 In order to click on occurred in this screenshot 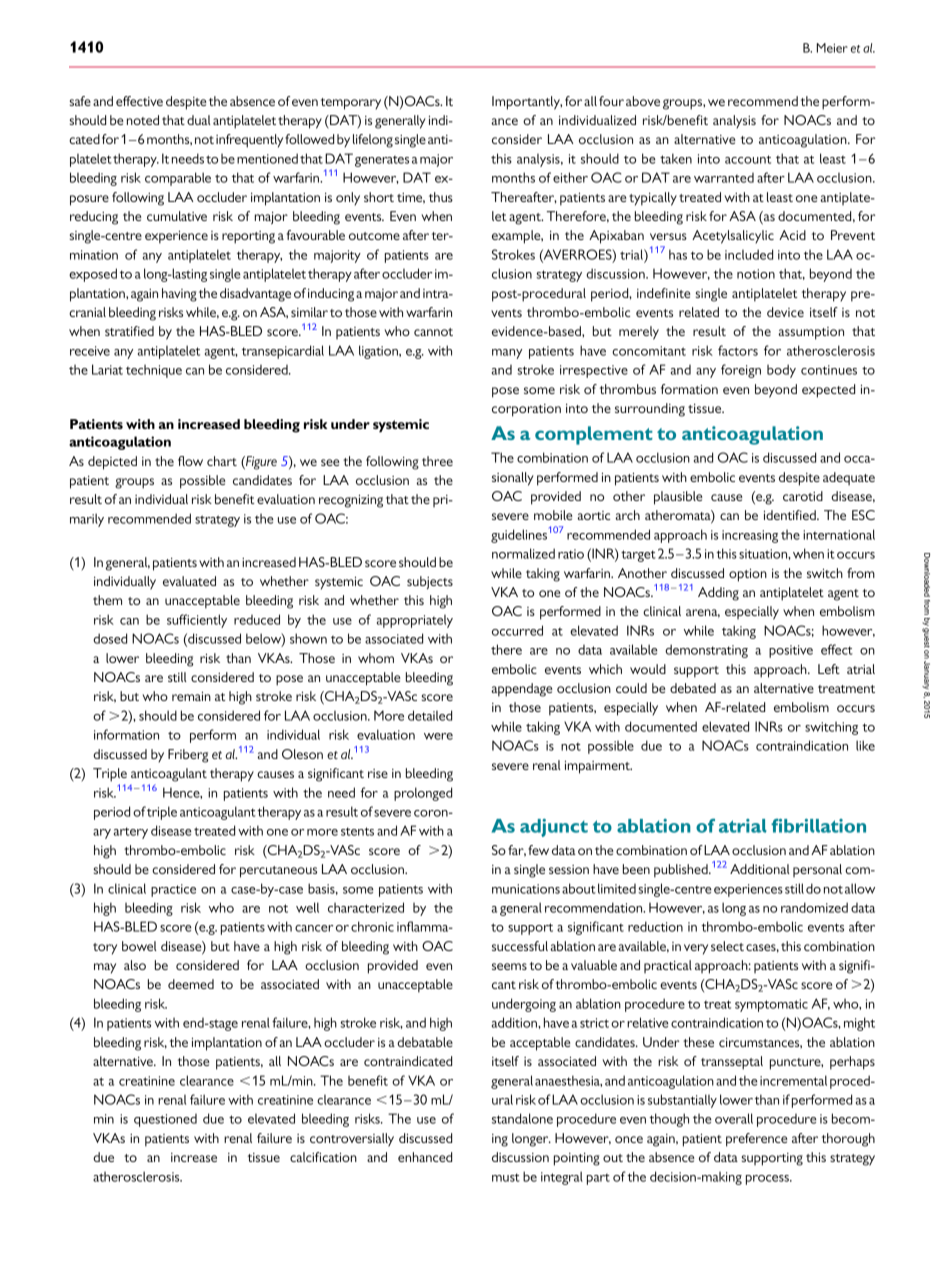, I will do `click(517, 630)`.
